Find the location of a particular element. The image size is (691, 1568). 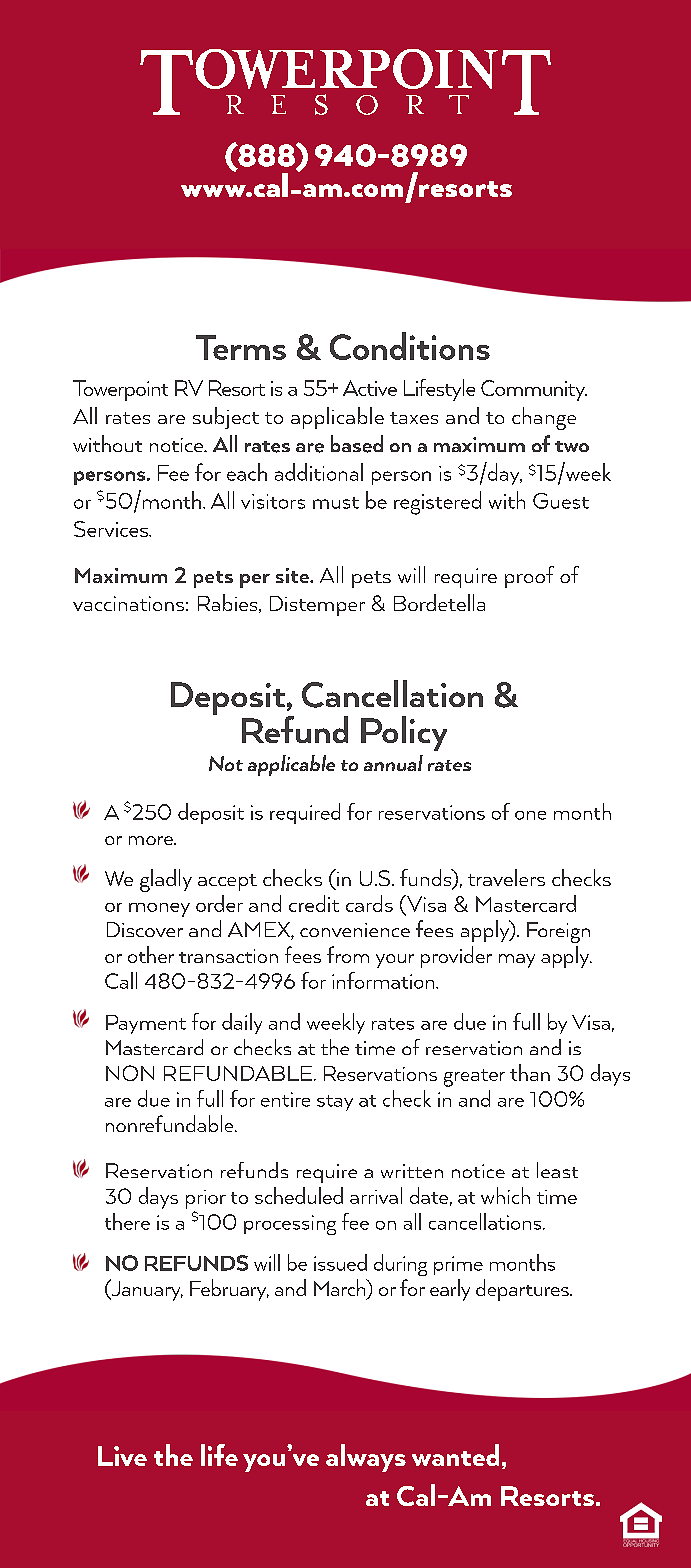

than is located at coordinates (530, 1072).
